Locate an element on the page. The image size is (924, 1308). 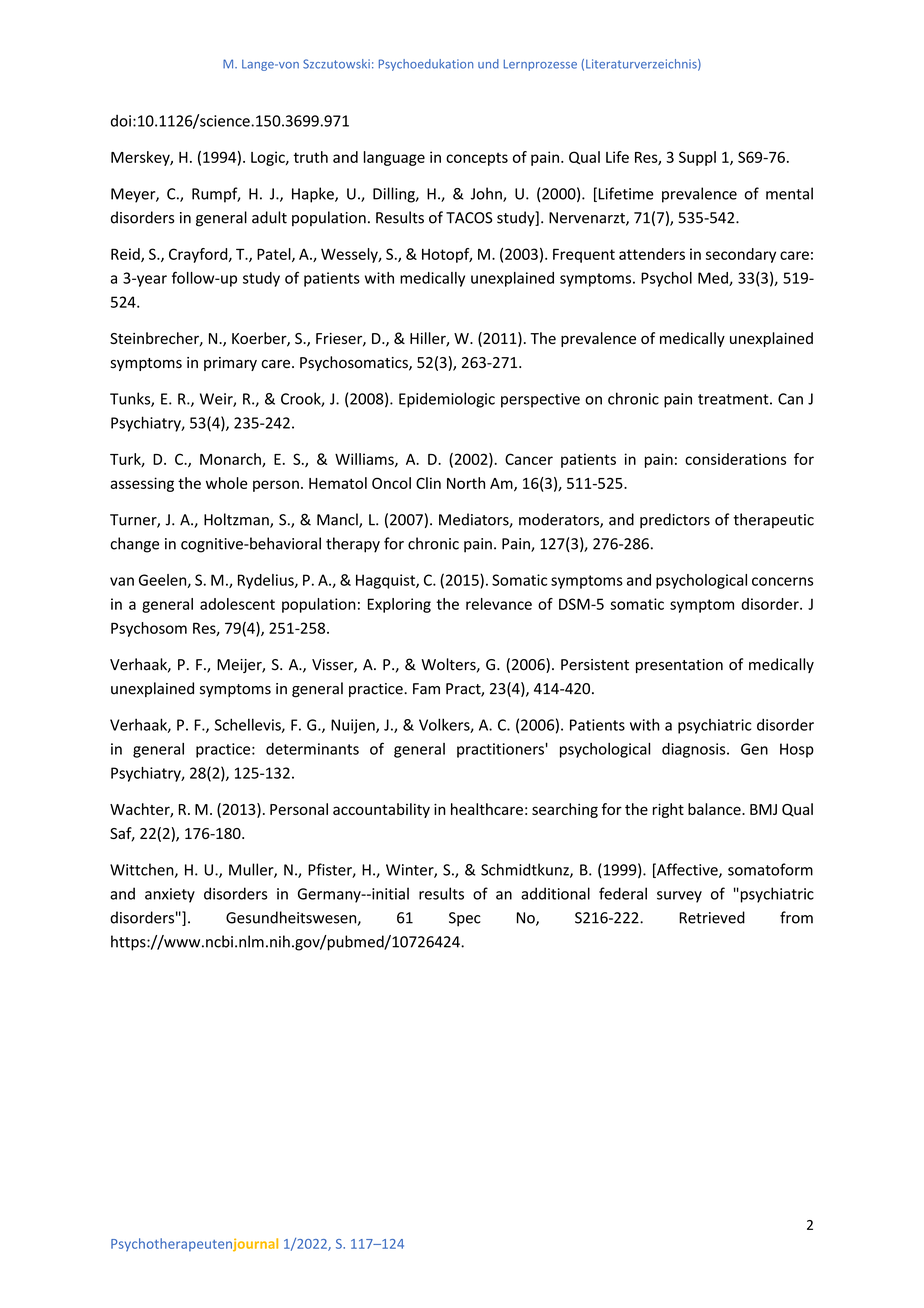
change is located at coordinates (134, 545).
